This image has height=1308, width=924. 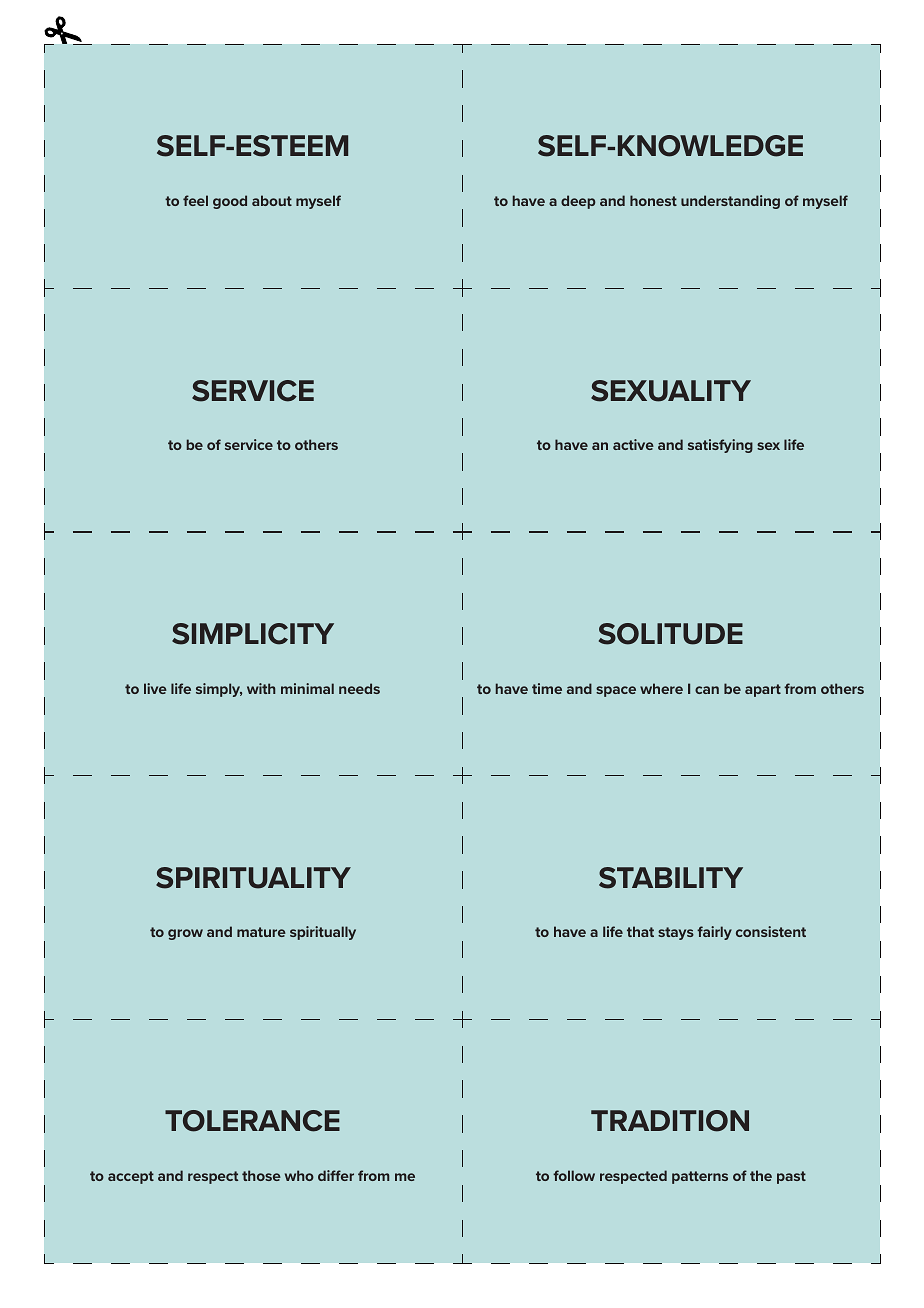 What do you see at coordinates (730, 202) in the image?
I see `understanding` at bounding box center [730, 202].
